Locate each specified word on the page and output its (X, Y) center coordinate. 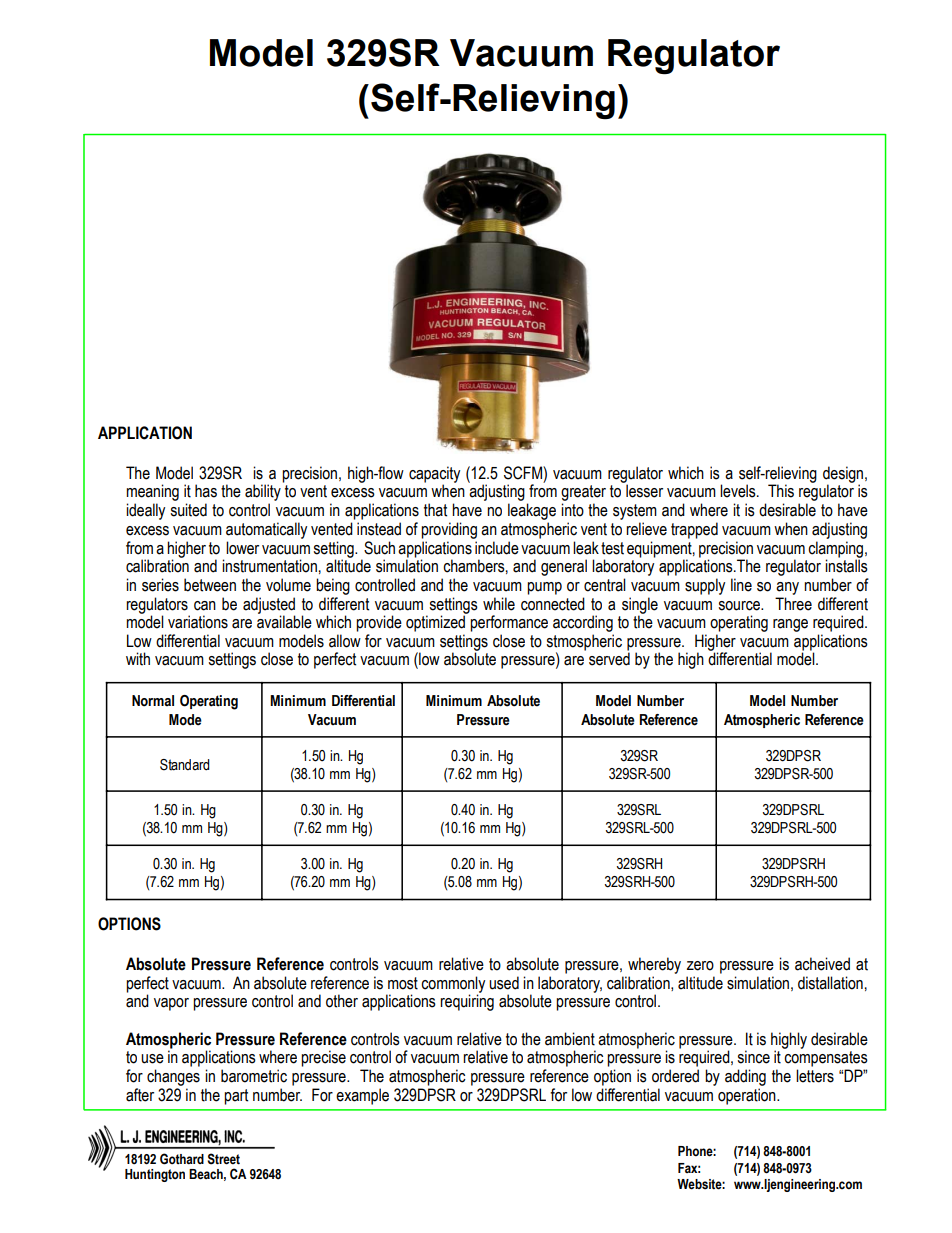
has (206, 491)
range (790, 625)
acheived (822, 964)
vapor (171, 1004)
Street (223, 1159)
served (609, 659)
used (504, 983)
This (781, 491)
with (138, 659)
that (435, 510)
